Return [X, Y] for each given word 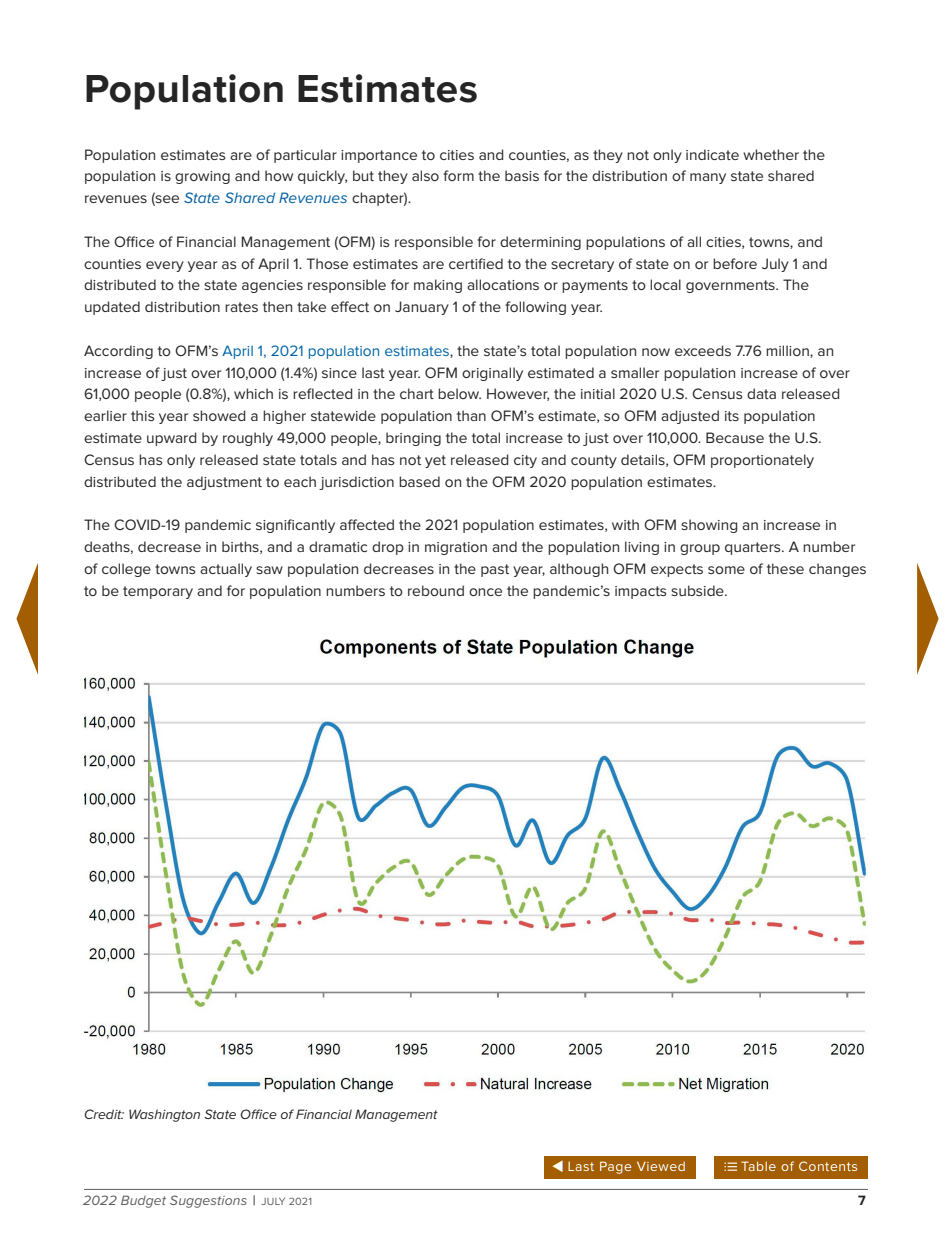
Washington [164, 1115]
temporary [158, 592]
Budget [143, 1201]
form [458, 175]
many [708, 178]
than [471, 415]
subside [698, 590]
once [485, 592]
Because [735, 437]
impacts [640, 592]
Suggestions [208, 1201]
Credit [104, 1114]
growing [202, 177]
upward [172, 439]
